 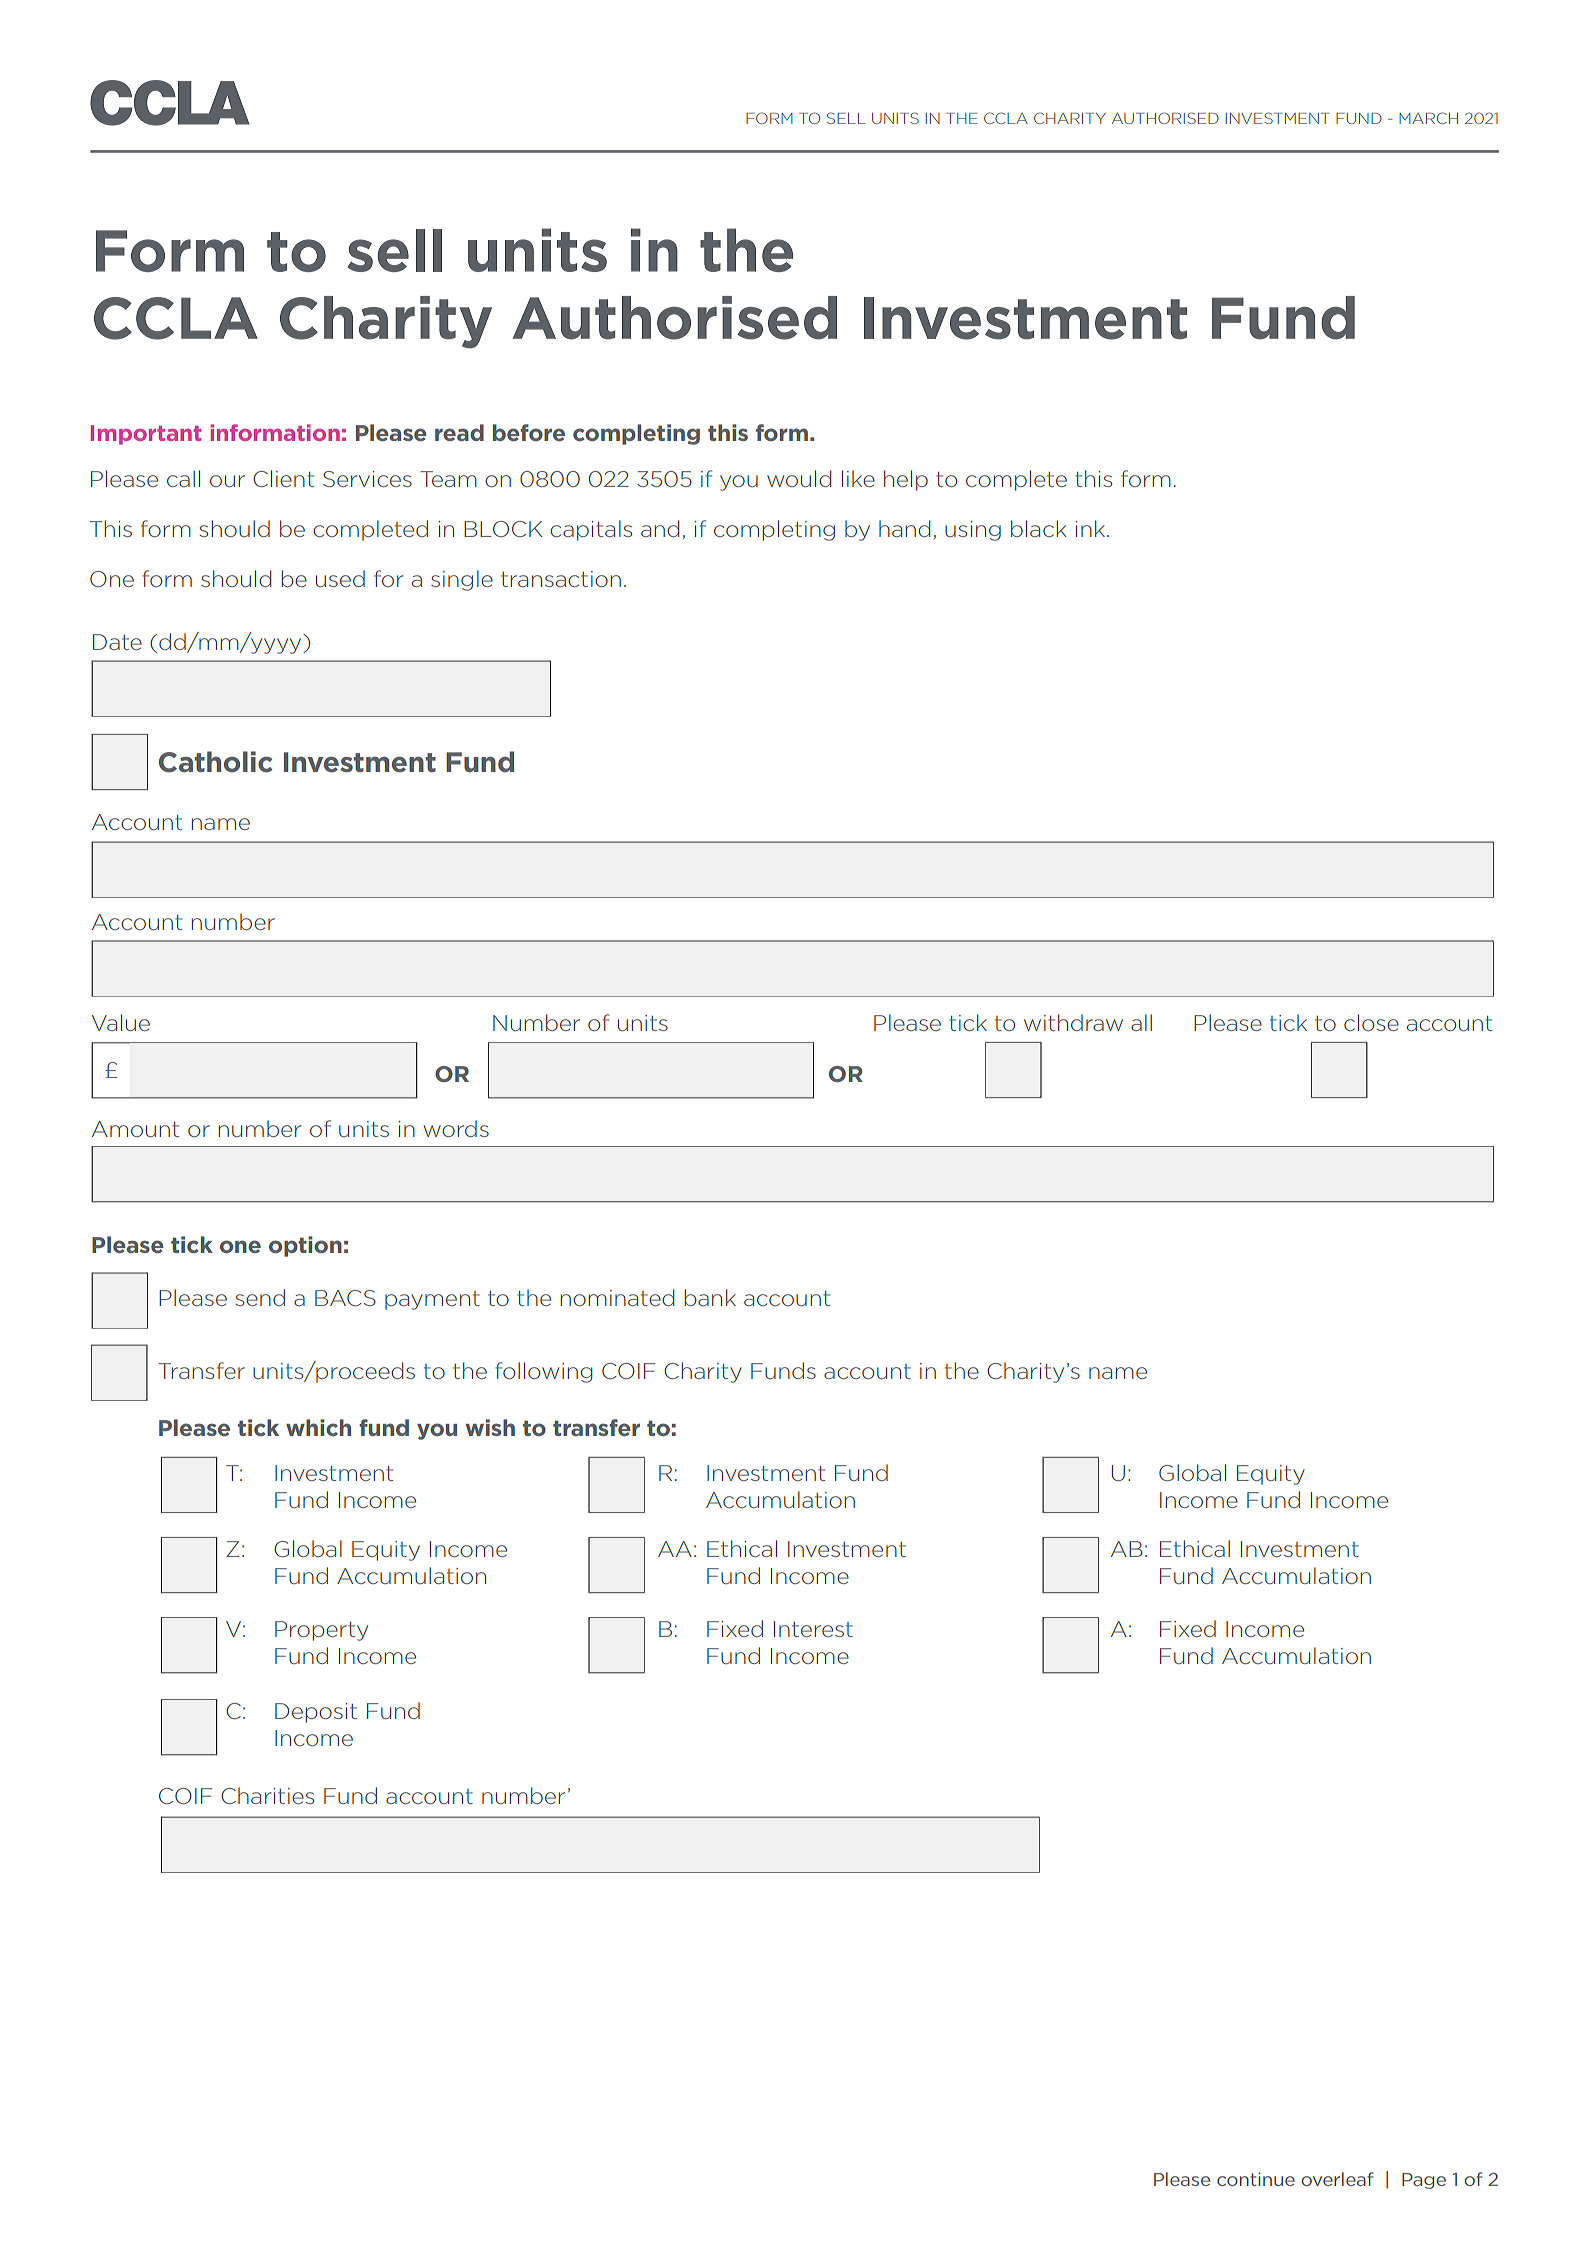 What do you see at coordinates (267, 1795) in the page?
I see `Charities` at bounding box center [267, 1795].
